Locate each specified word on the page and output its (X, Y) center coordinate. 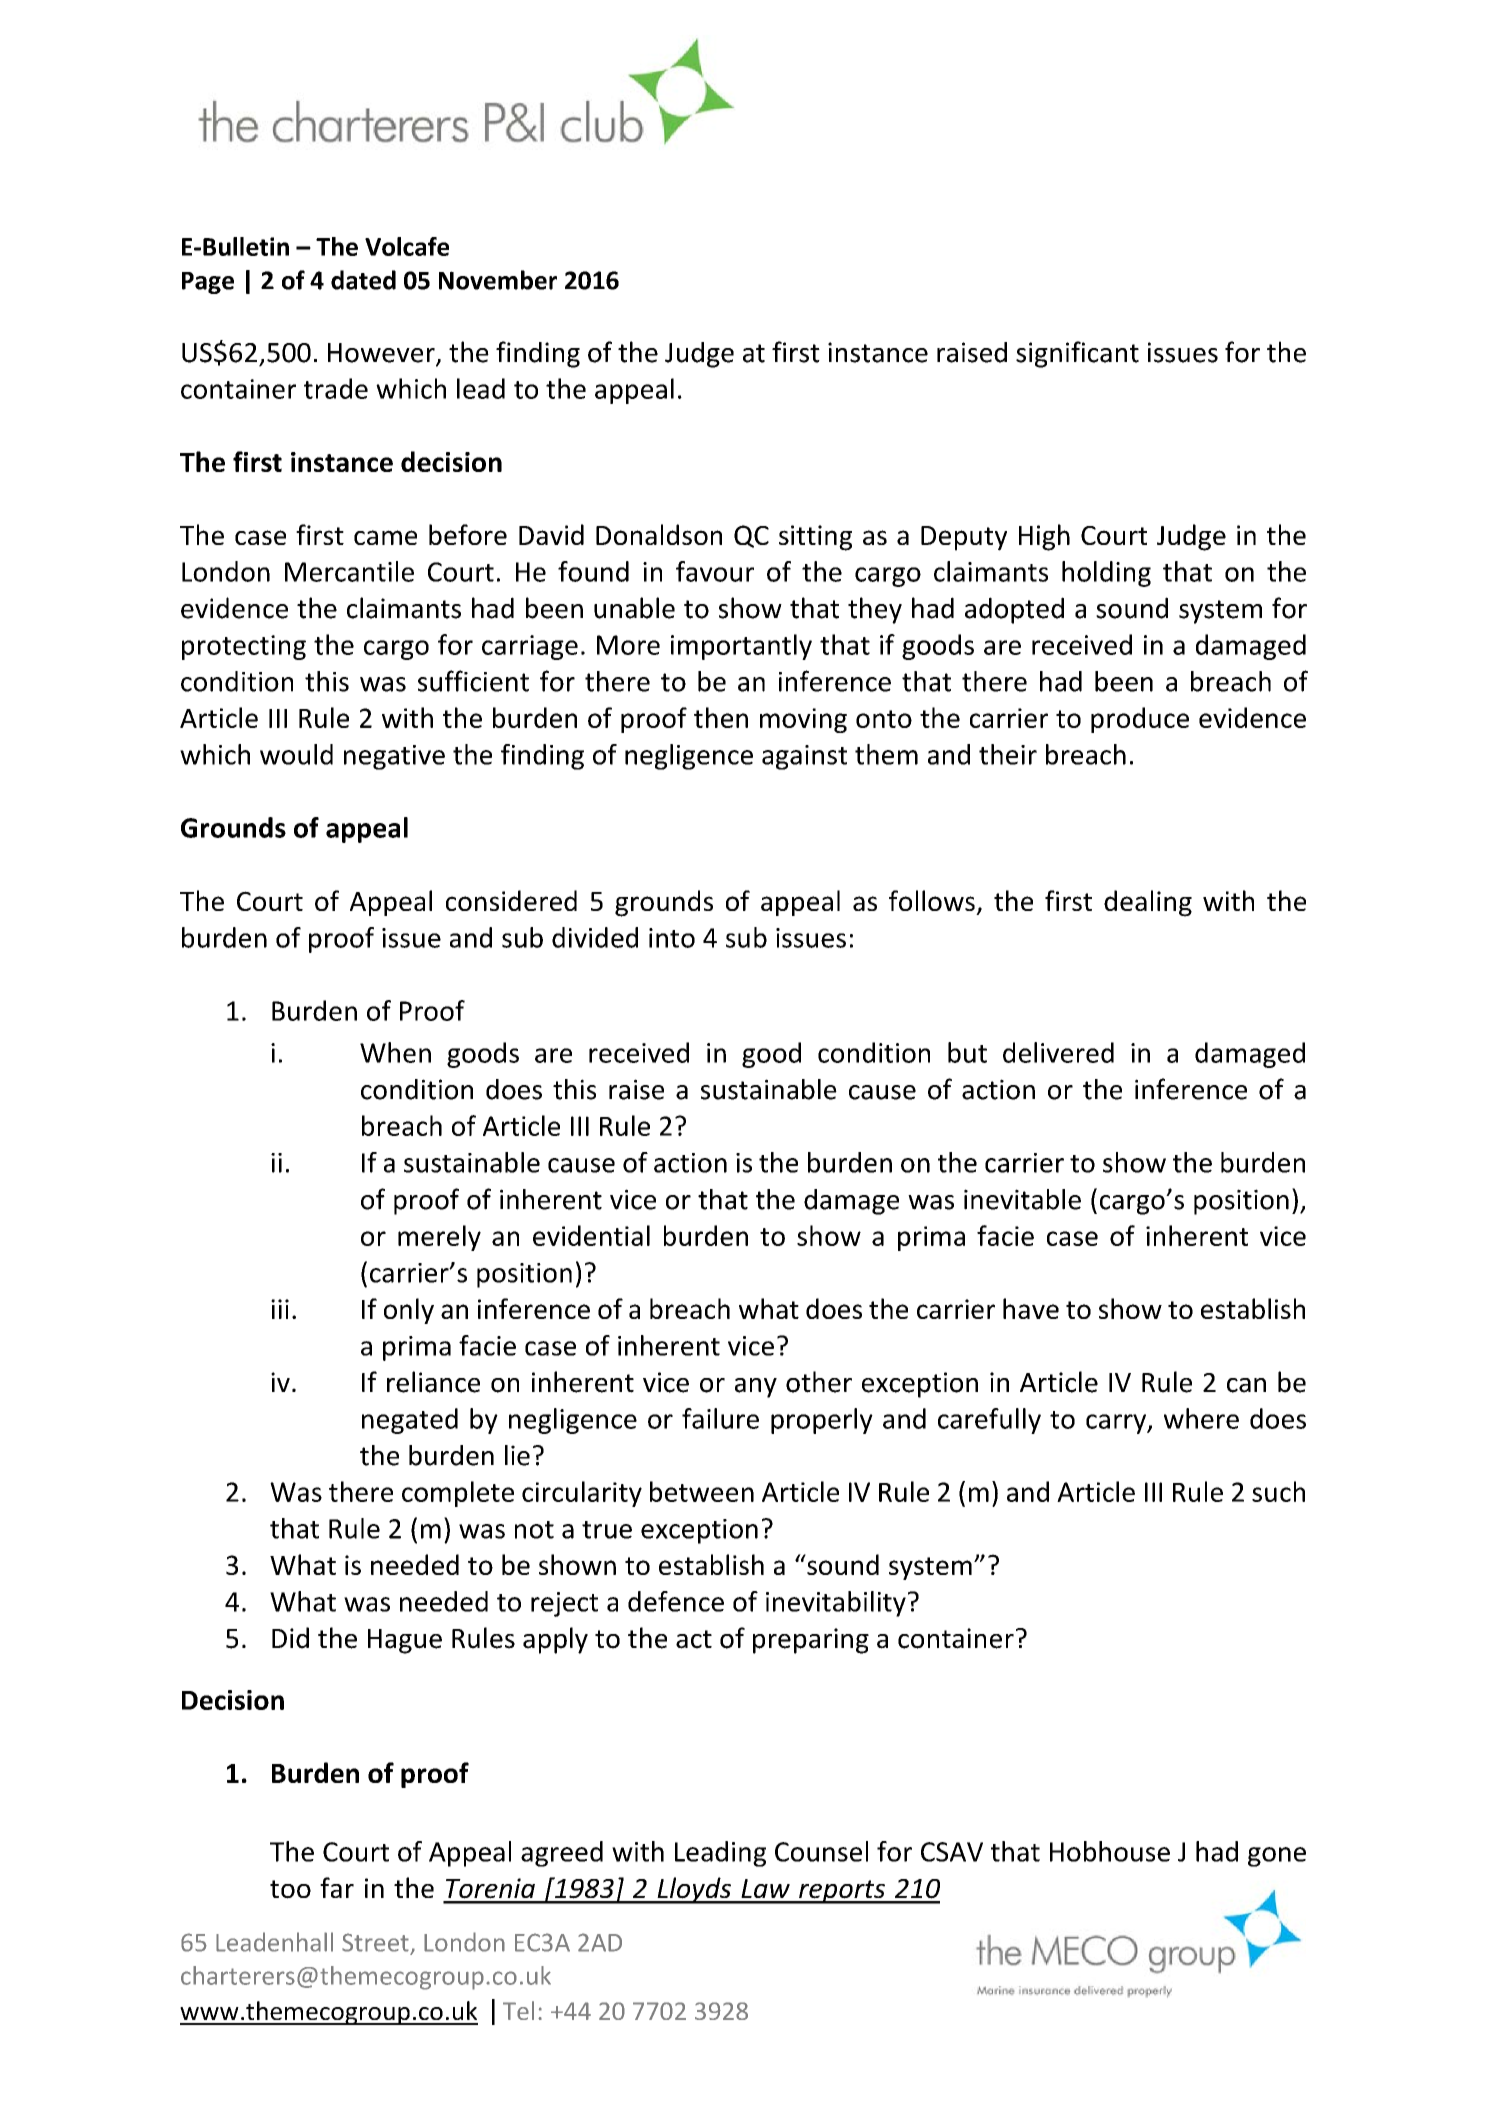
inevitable (1022, 1199)
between (702, 1491)
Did (290, 1638)
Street (375, 1942)
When (395, 1052)
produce (1140, 720)
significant (1077, 354)
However (382, 354)
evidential (591, 1235)
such (1278, 1491)
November (498, 280)
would (296, 754)
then (721, 717)
